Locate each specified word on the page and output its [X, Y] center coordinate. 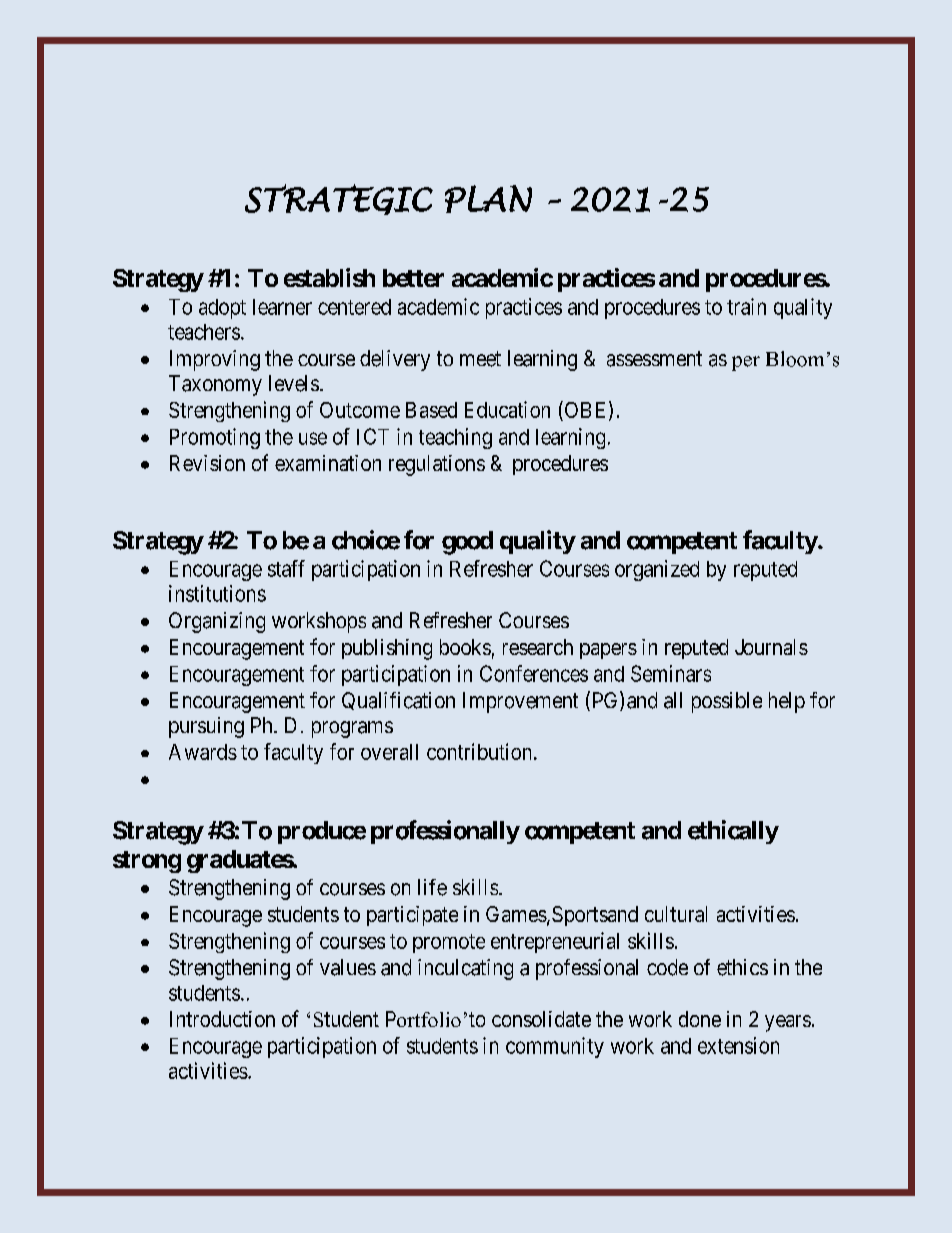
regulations [437, 465]
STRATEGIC [339, 199]
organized [657, 570]
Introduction [222, 1019]
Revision [207, 463]
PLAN [488, 199]
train [746, 306]
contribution [481, 751]
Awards [203, 752]
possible [727, 702]
